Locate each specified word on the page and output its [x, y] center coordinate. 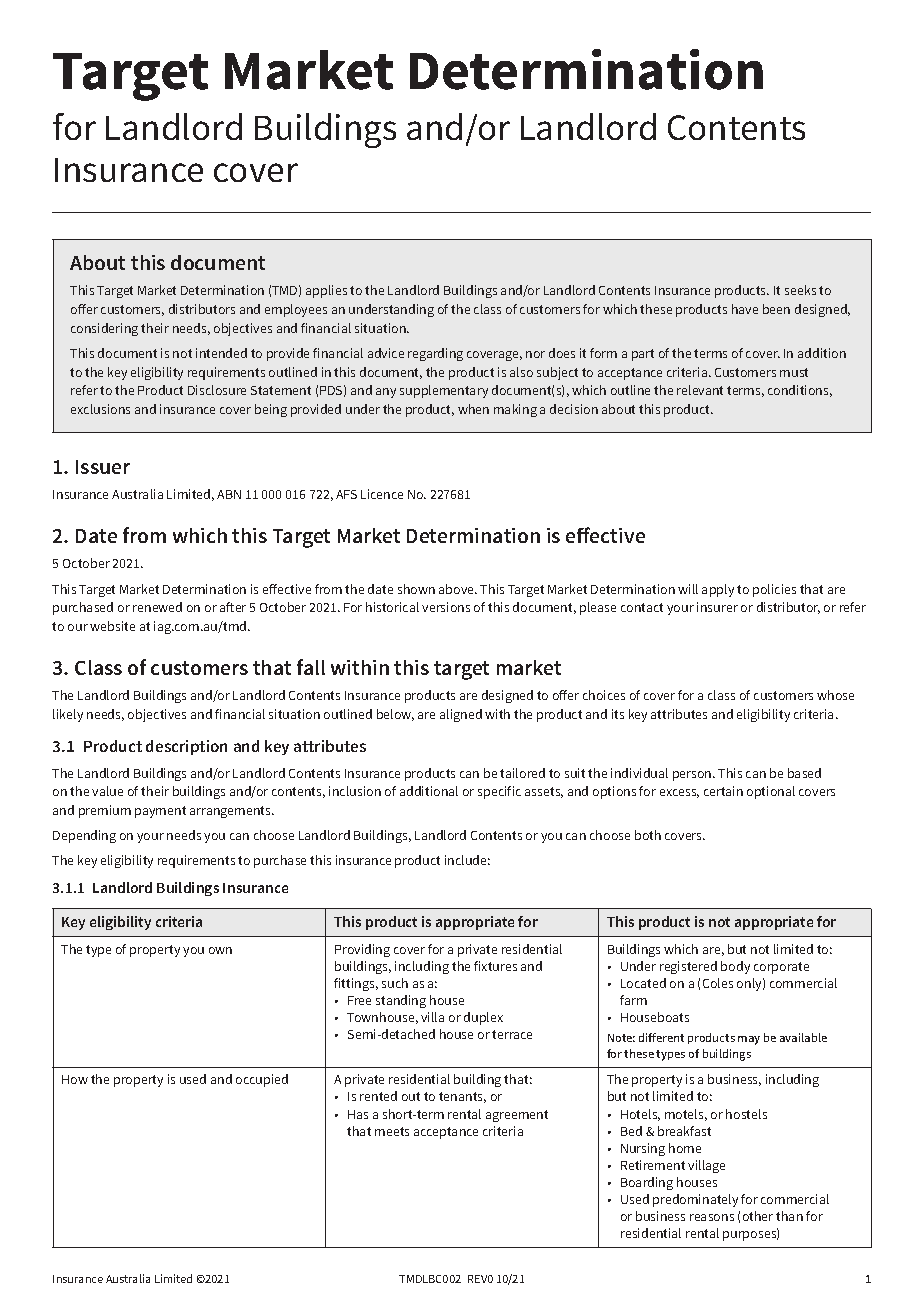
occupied [262, 1080]
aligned [461, 715]
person [693, 776]
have [745, 309]
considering [104, 329]
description [186, 747]
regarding [435, 354]
